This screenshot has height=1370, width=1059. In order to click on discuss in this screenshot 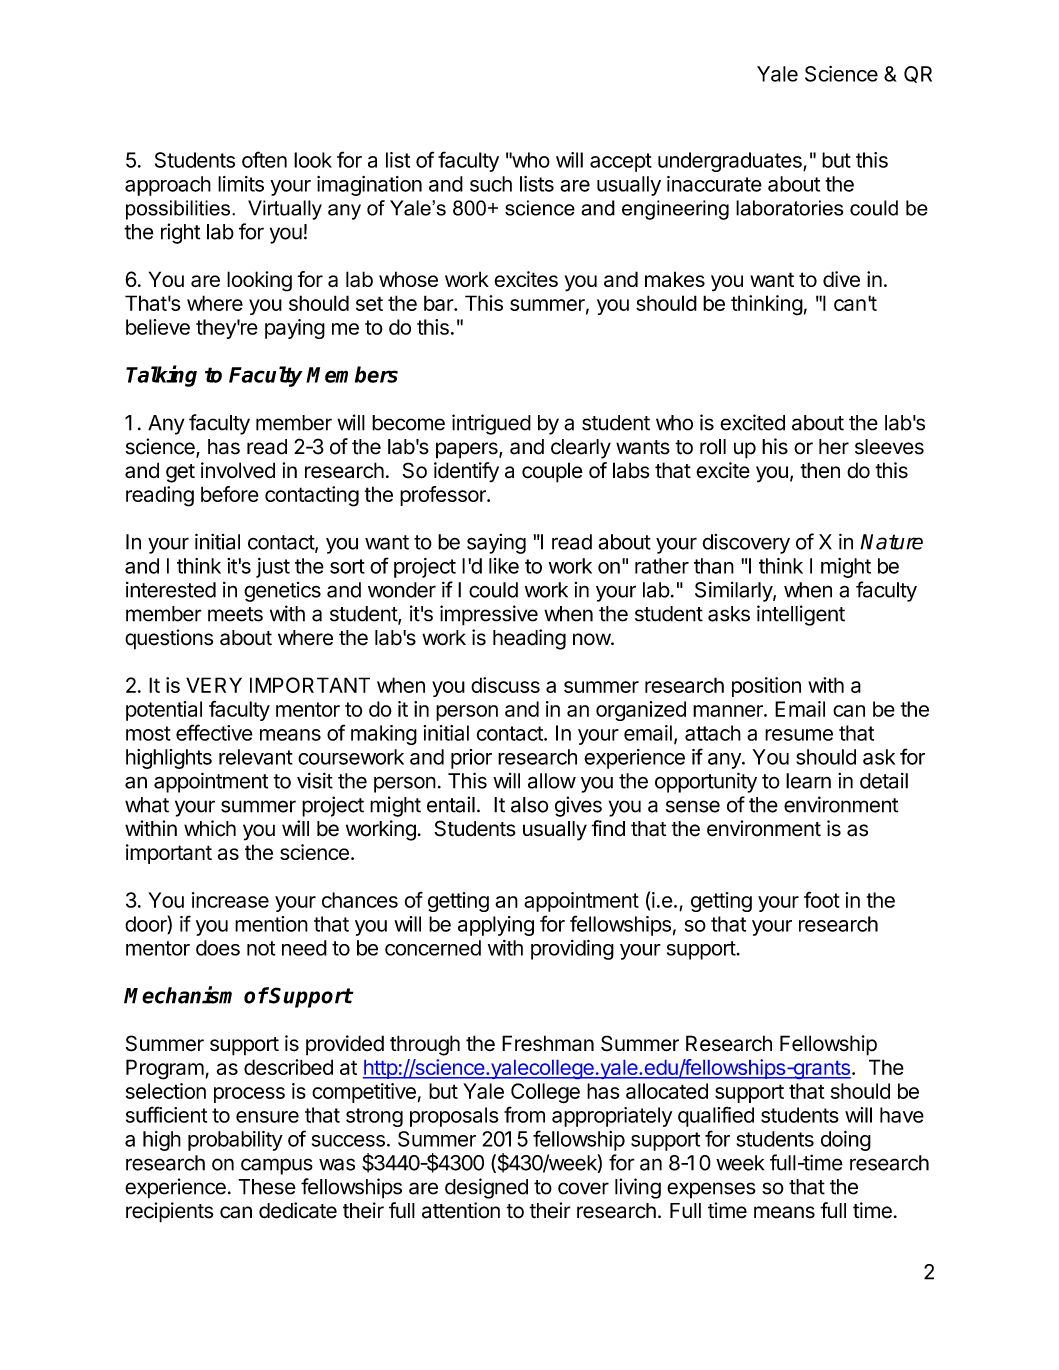, I will do `click(505, 685)`.
